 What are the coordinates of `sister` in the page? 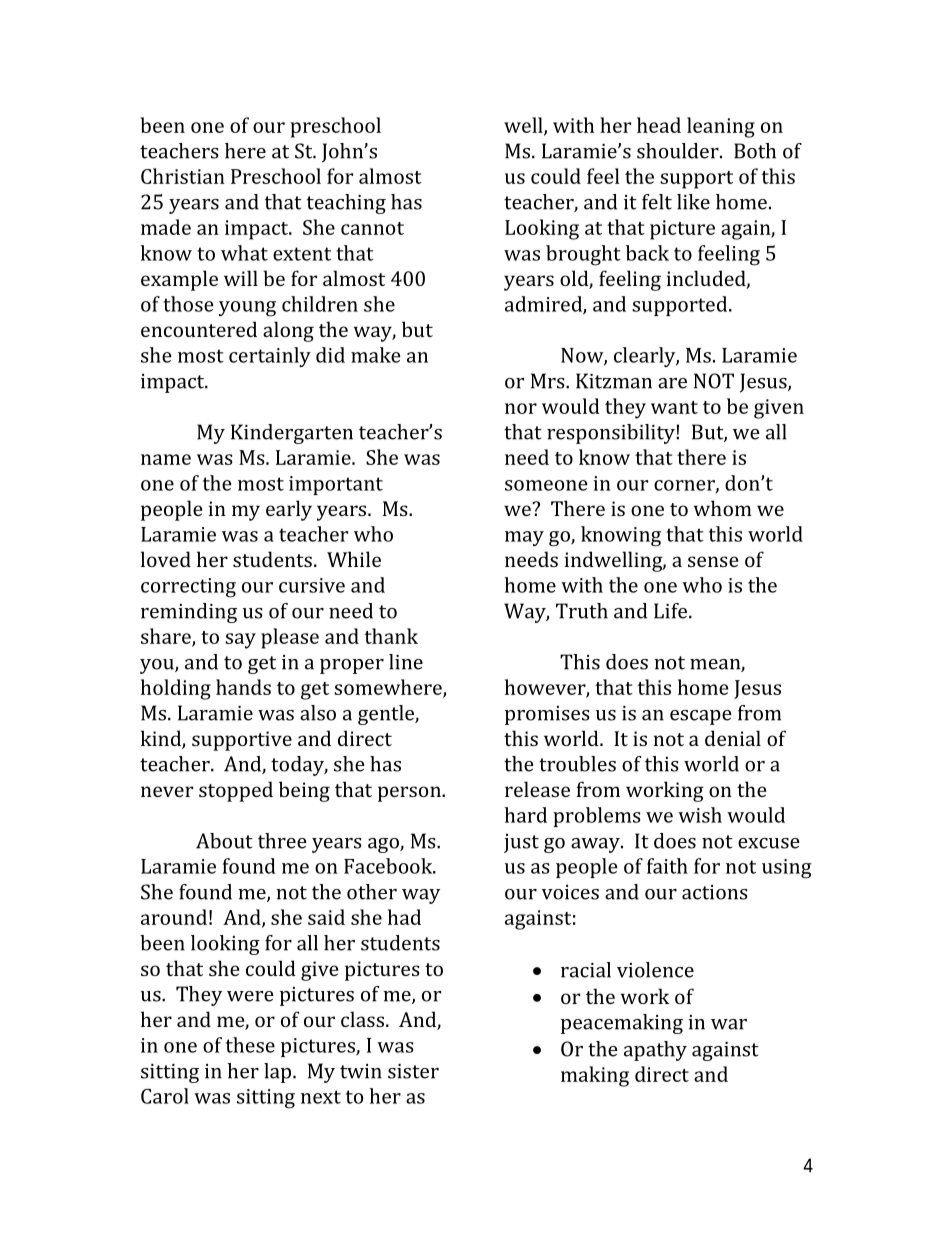 It's located at (413, 1071).
